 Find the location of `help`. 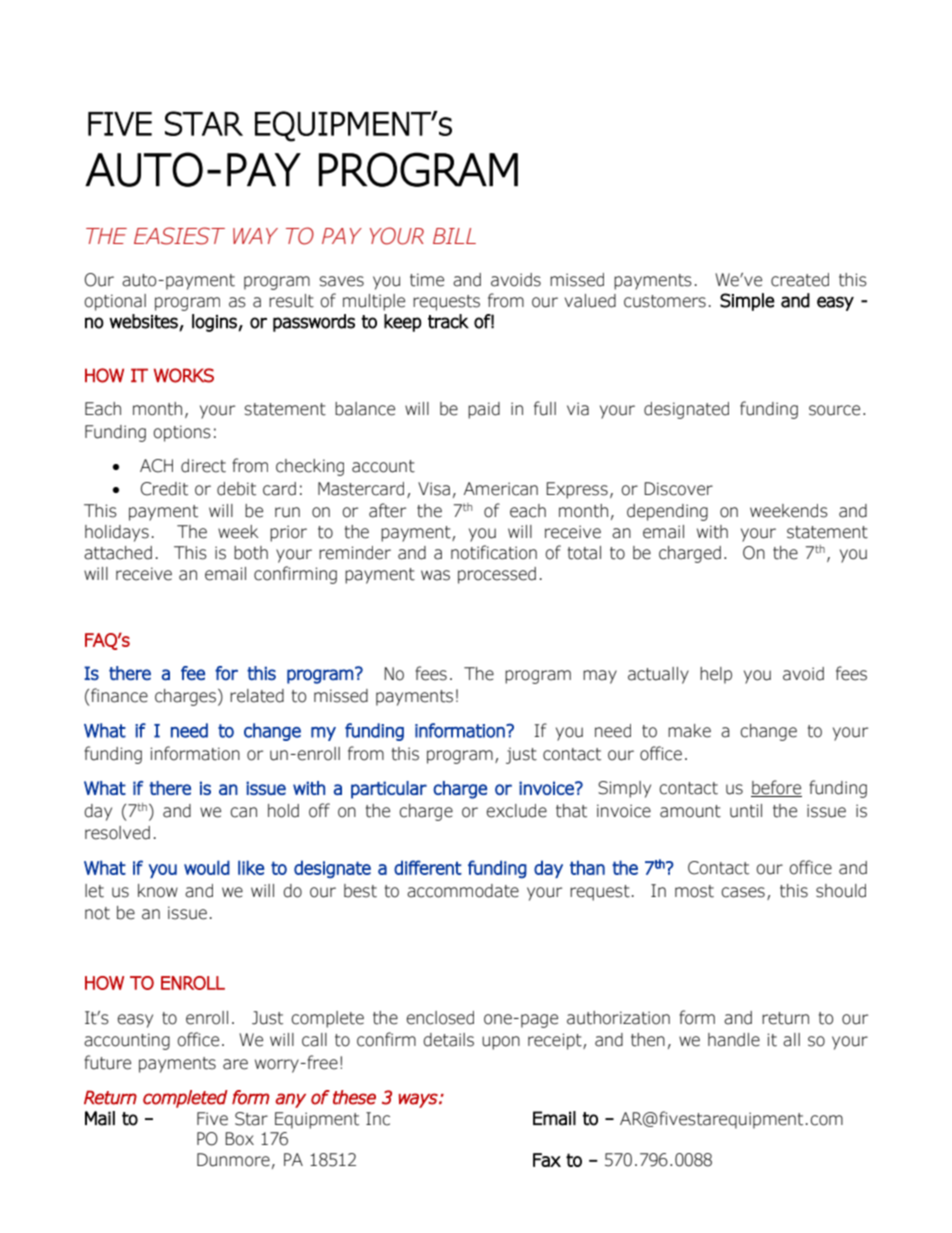

help is located at coordinates (716, 675).
